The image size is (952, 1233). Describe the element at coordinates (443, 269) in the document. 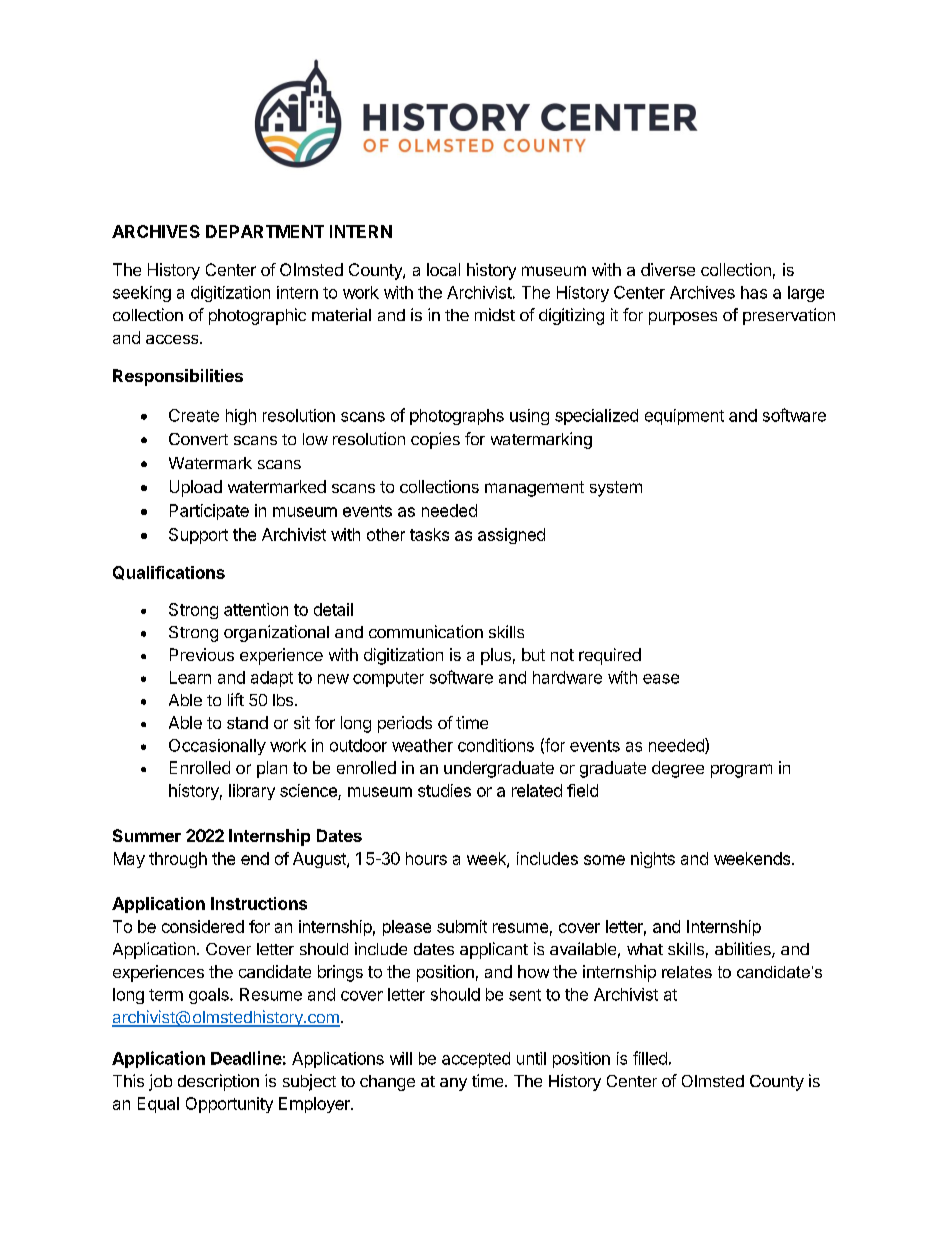

I see `local` at that location.
